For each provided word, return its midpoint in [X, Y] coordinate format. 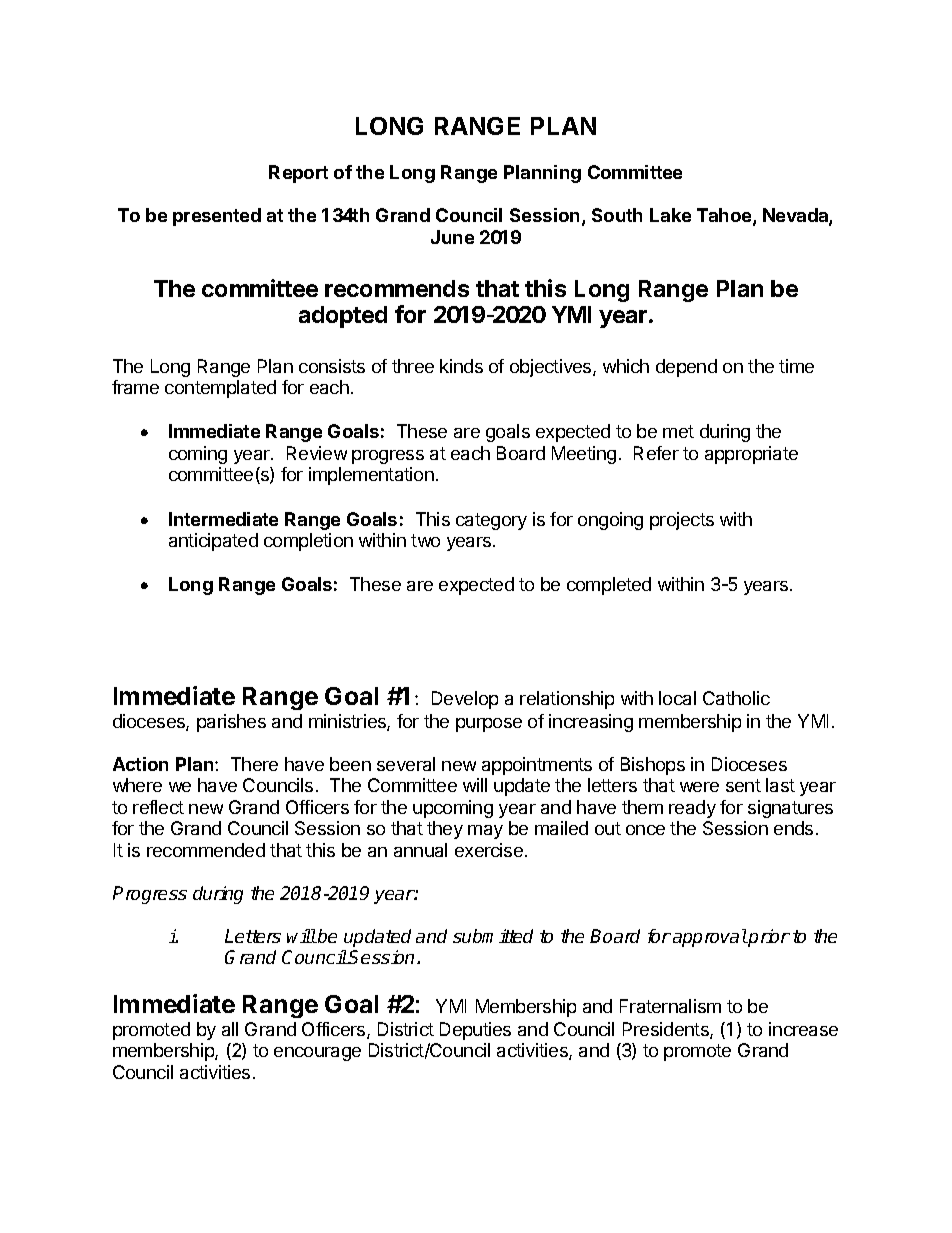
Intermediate [223, 519]
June [452, 237]
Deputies [475, 1031]
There [254, 764]
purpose [489, 725]
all [230, 1029]
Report [298, 174]
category [491, 521]
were [699, 787]
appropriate [751, 455]
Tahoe [725, 216]
